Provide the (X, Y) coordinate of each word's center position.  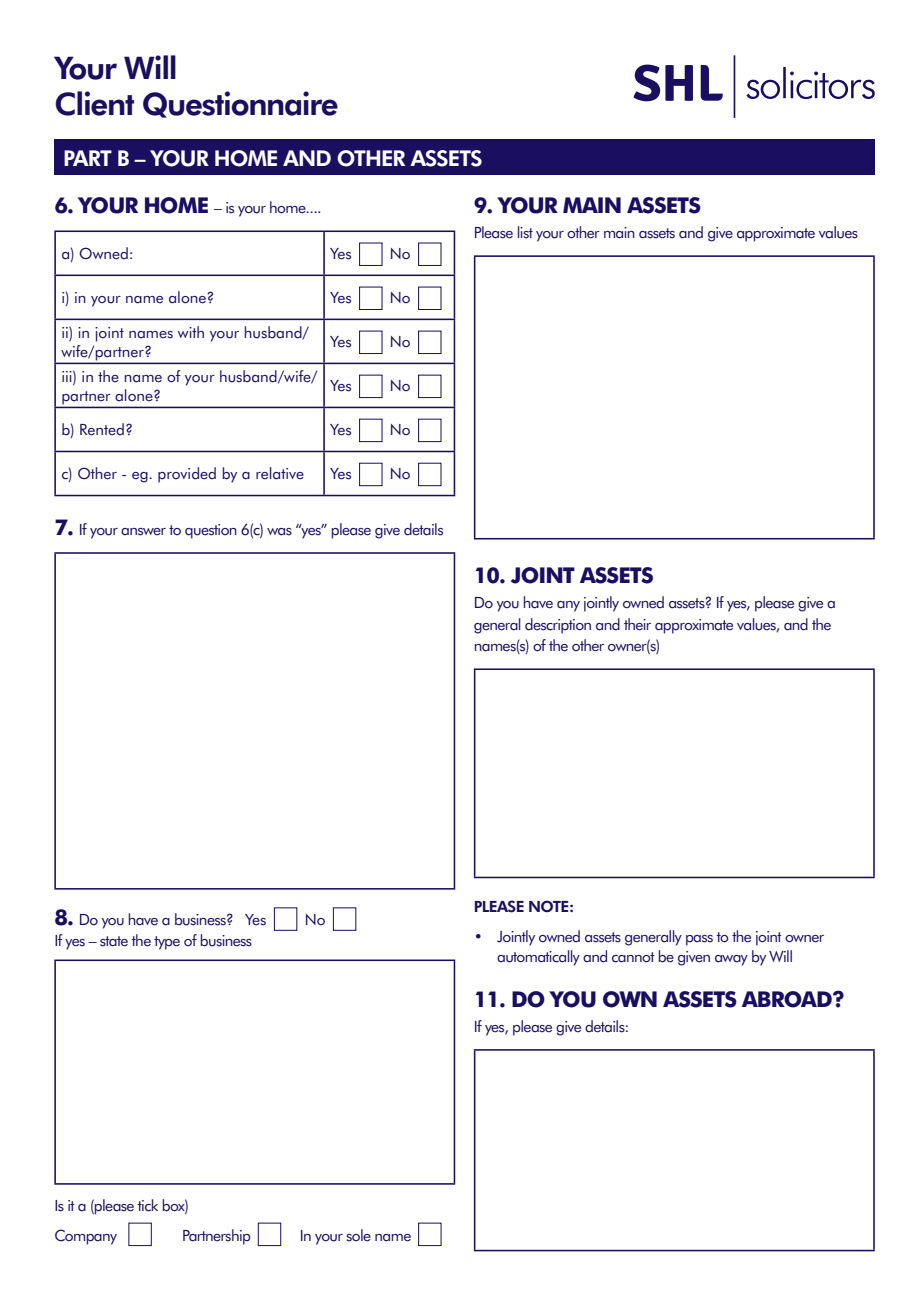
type (167, 943)
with (190, 332)
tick (147, 1205)
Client (94, 103)
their (637, 624)
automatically (538, 958)
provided (187, 475)
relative (280, 473)
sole (358, 1235)
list (525, 232)
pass (699, 940)
